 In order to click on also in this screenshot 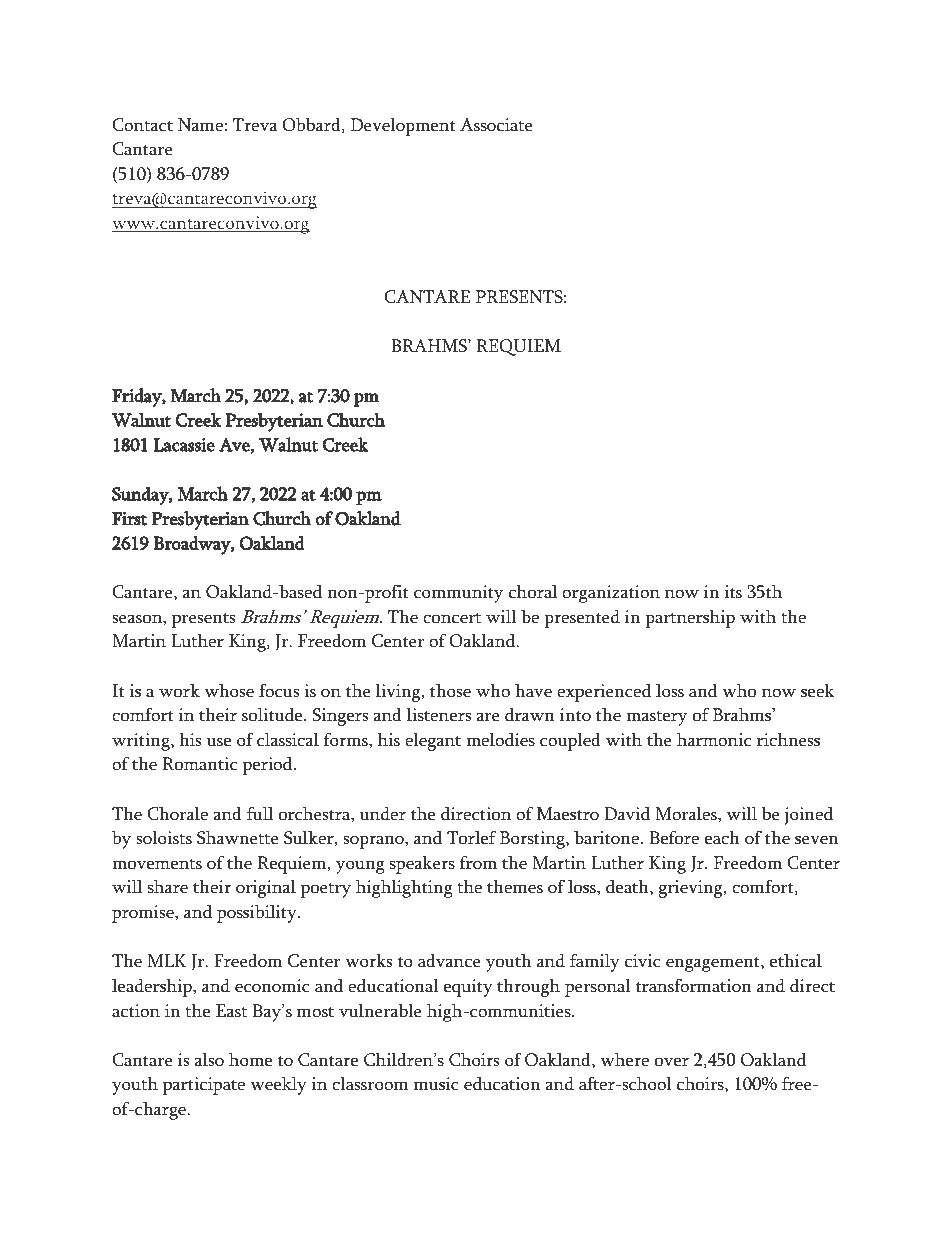, I will do `click(209, 1060)`.
